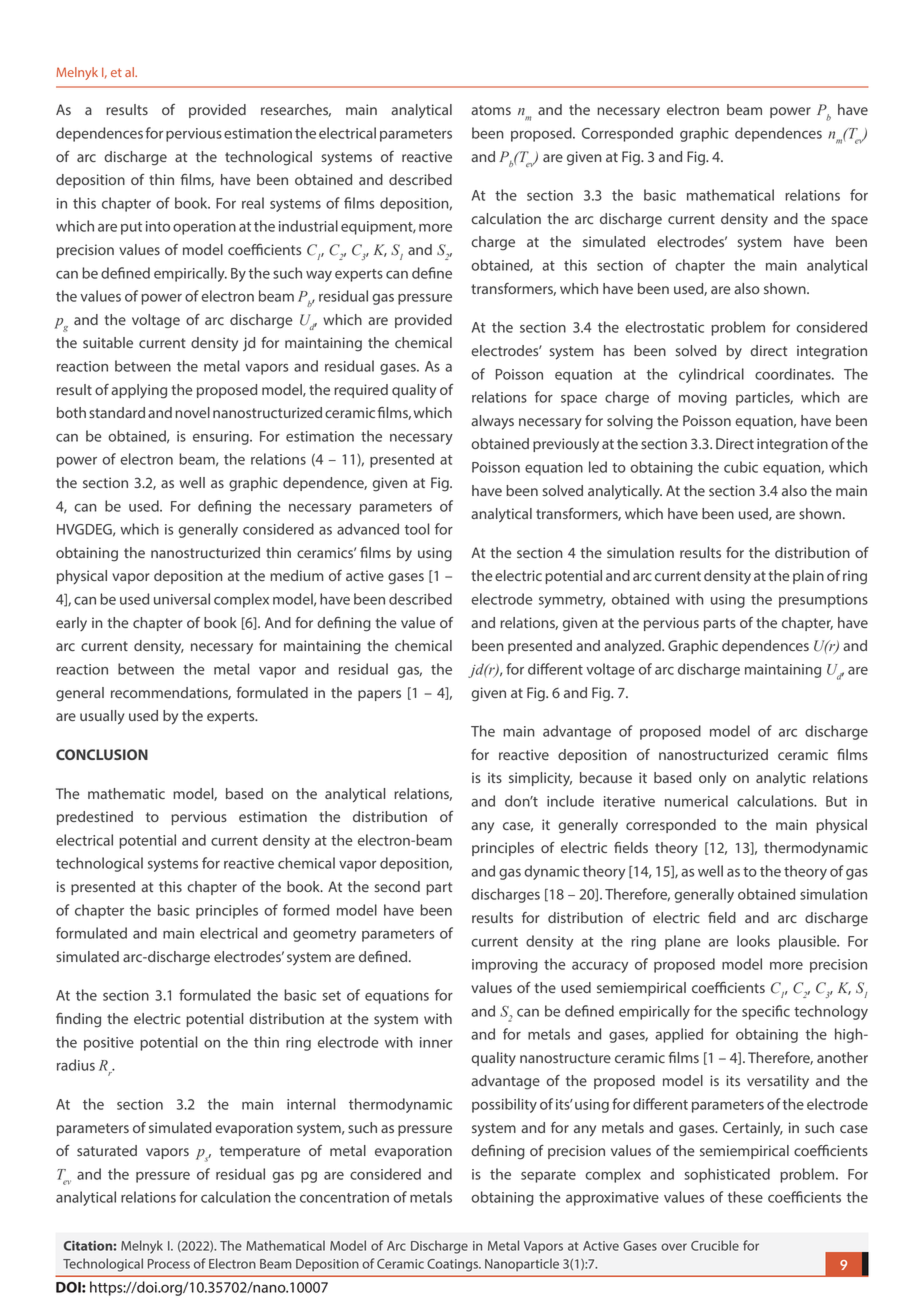 The height and width of the image is (1308, 924). I want to click on finding, so click(78, 1020).
